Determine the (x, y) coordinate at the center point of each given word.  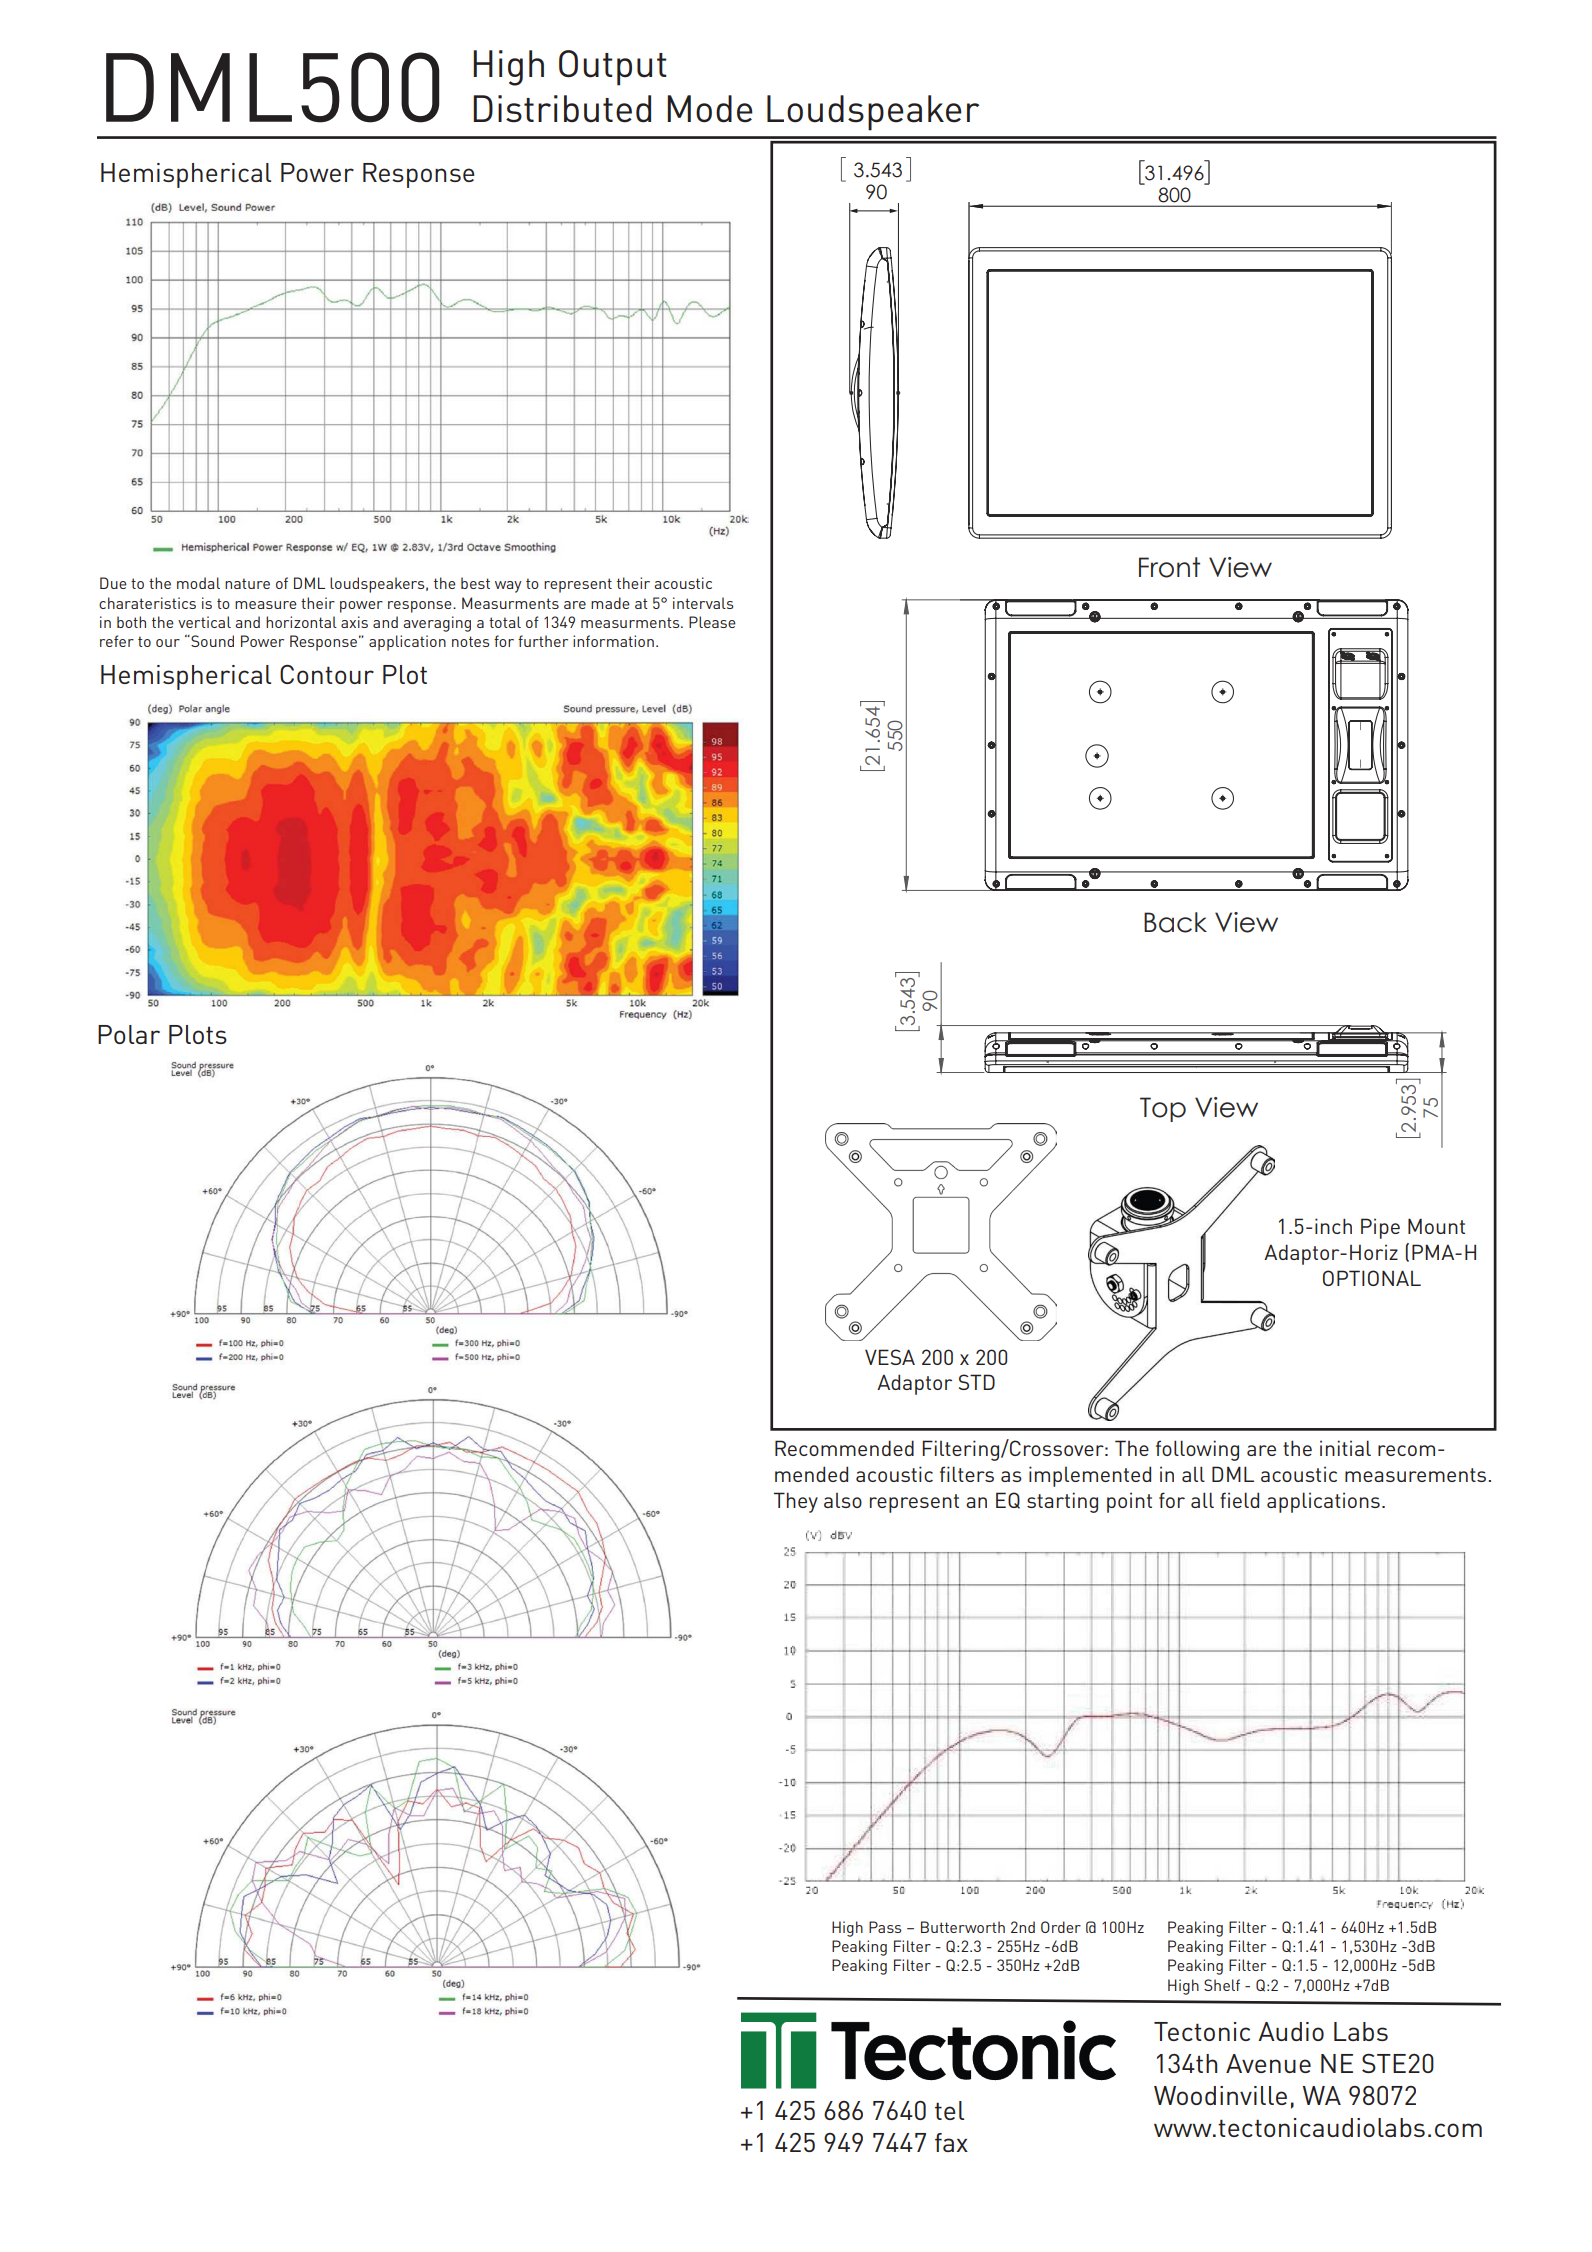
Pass (885, 1927)
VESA (890, 1357)
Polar (129, 1034)
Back (1175, 922)
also (843, 1500)
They (796, 1502)
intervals (703, 603)
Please (712, 622)
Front (1169, 567)
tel (949, 2110)
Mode (710, 109)
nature (247, 583)
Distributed (562, 109)
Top (1163, 1109)
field (1239, 1500)
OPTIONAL (1372, 1278)
